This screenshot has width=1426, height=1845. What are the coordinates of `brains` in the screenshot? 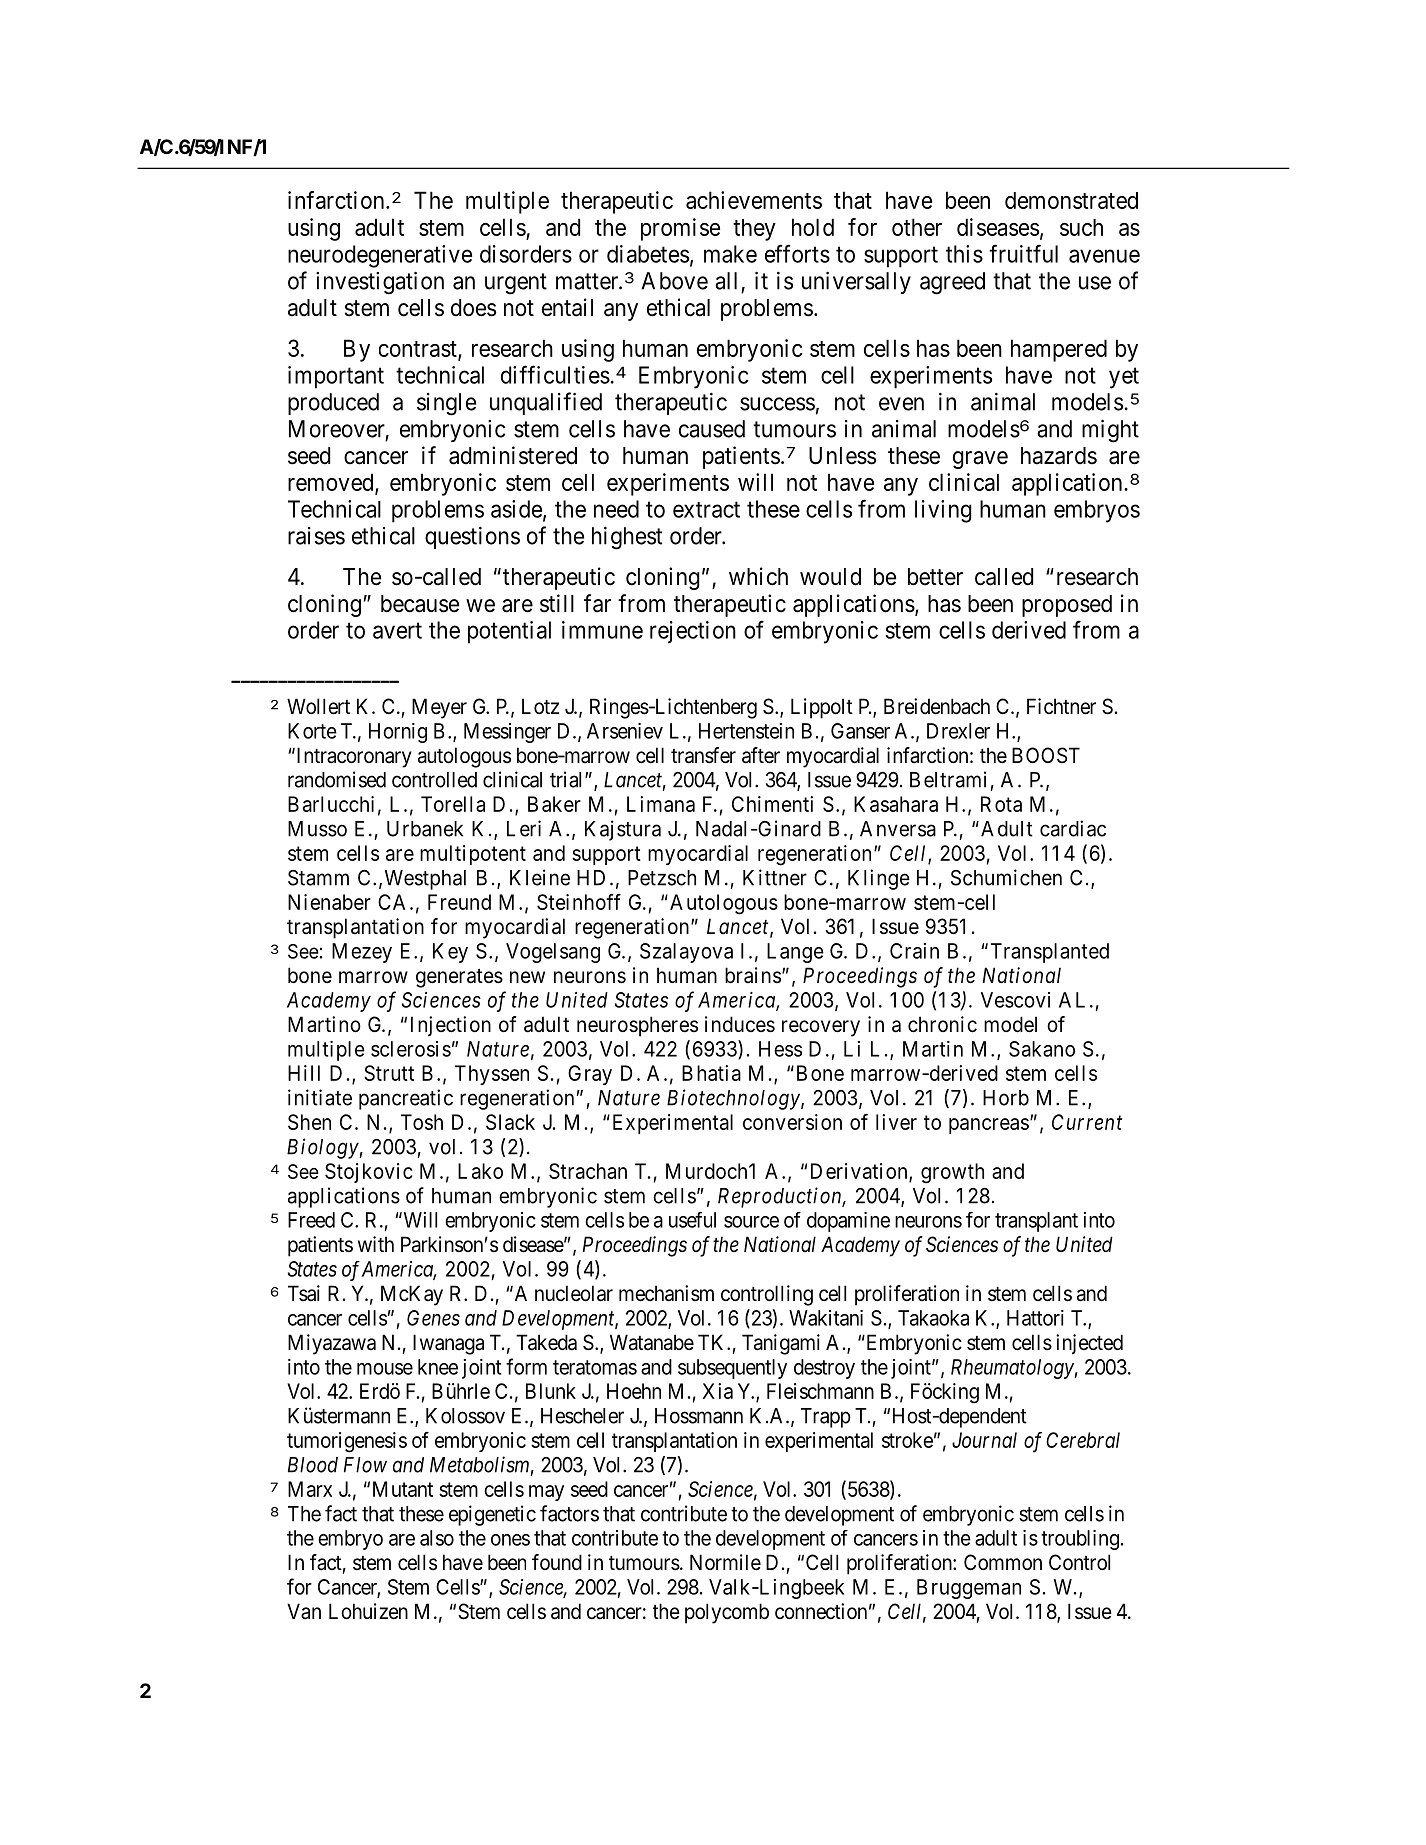 It's located at (753, 975).
